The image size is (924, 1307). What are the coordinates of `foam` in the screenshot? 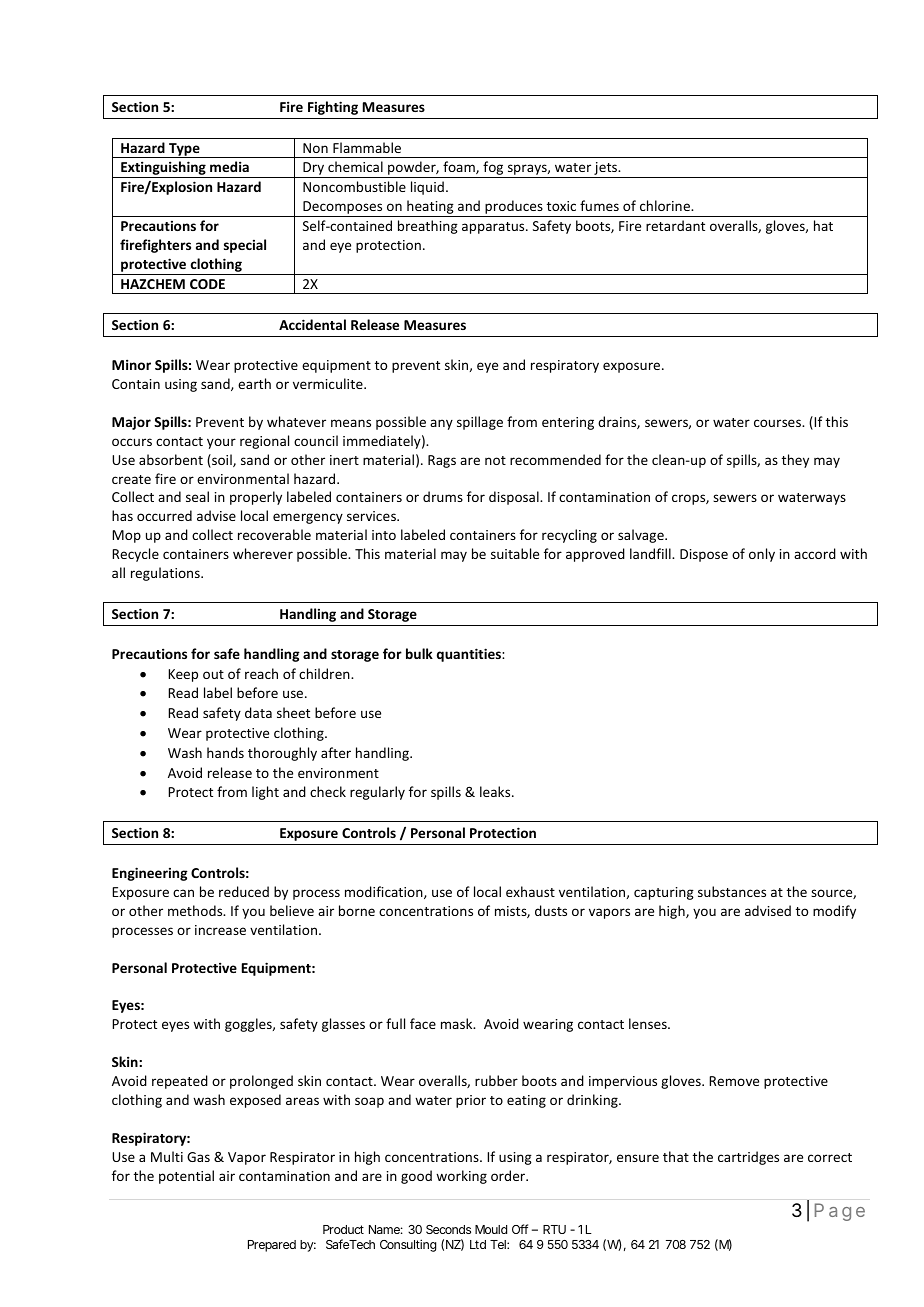 It's located at (460, 167).
